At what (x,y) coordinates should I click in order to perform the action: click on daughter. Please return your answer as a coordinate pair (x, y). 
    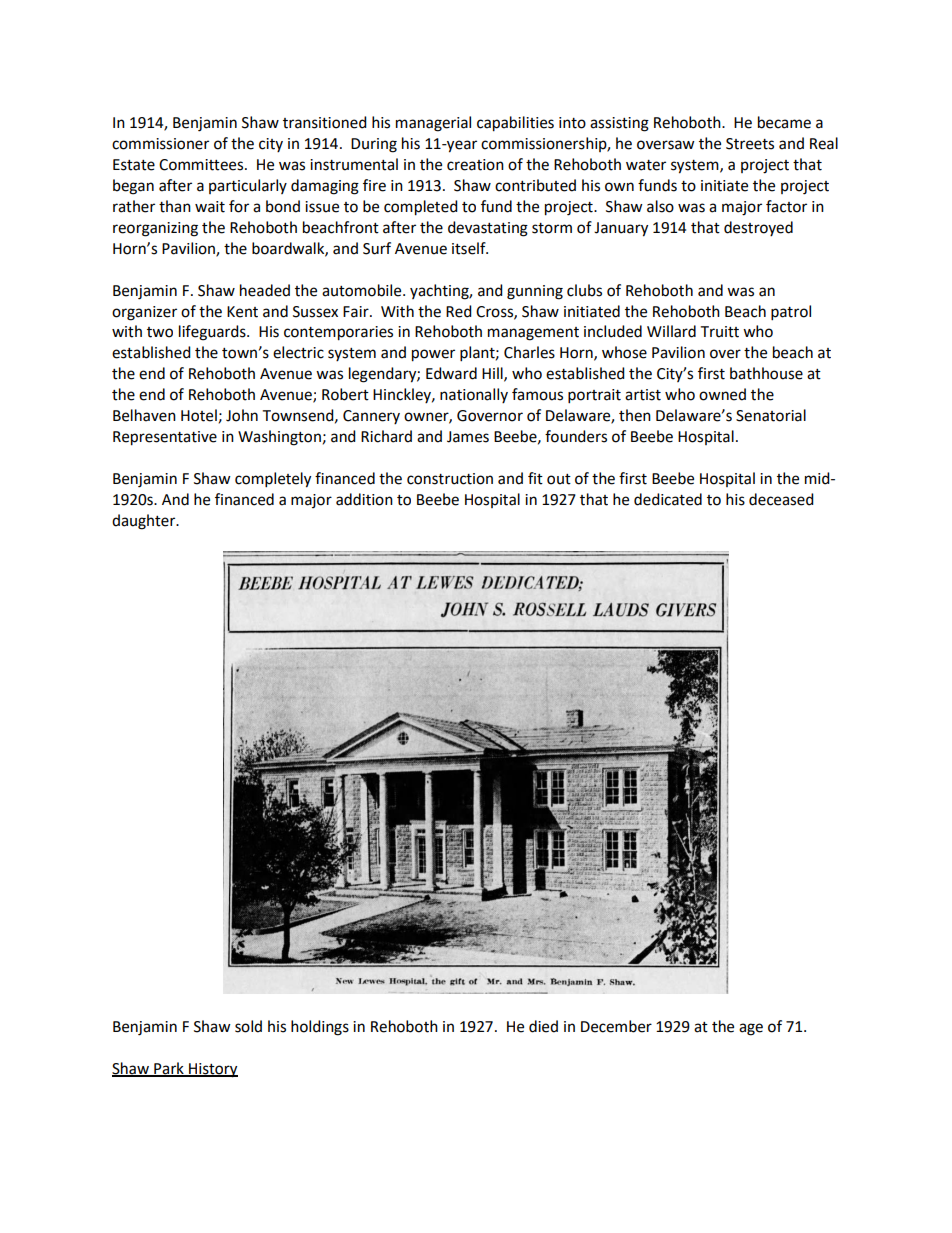
    Looking at the image, I should click on (145, 522).
